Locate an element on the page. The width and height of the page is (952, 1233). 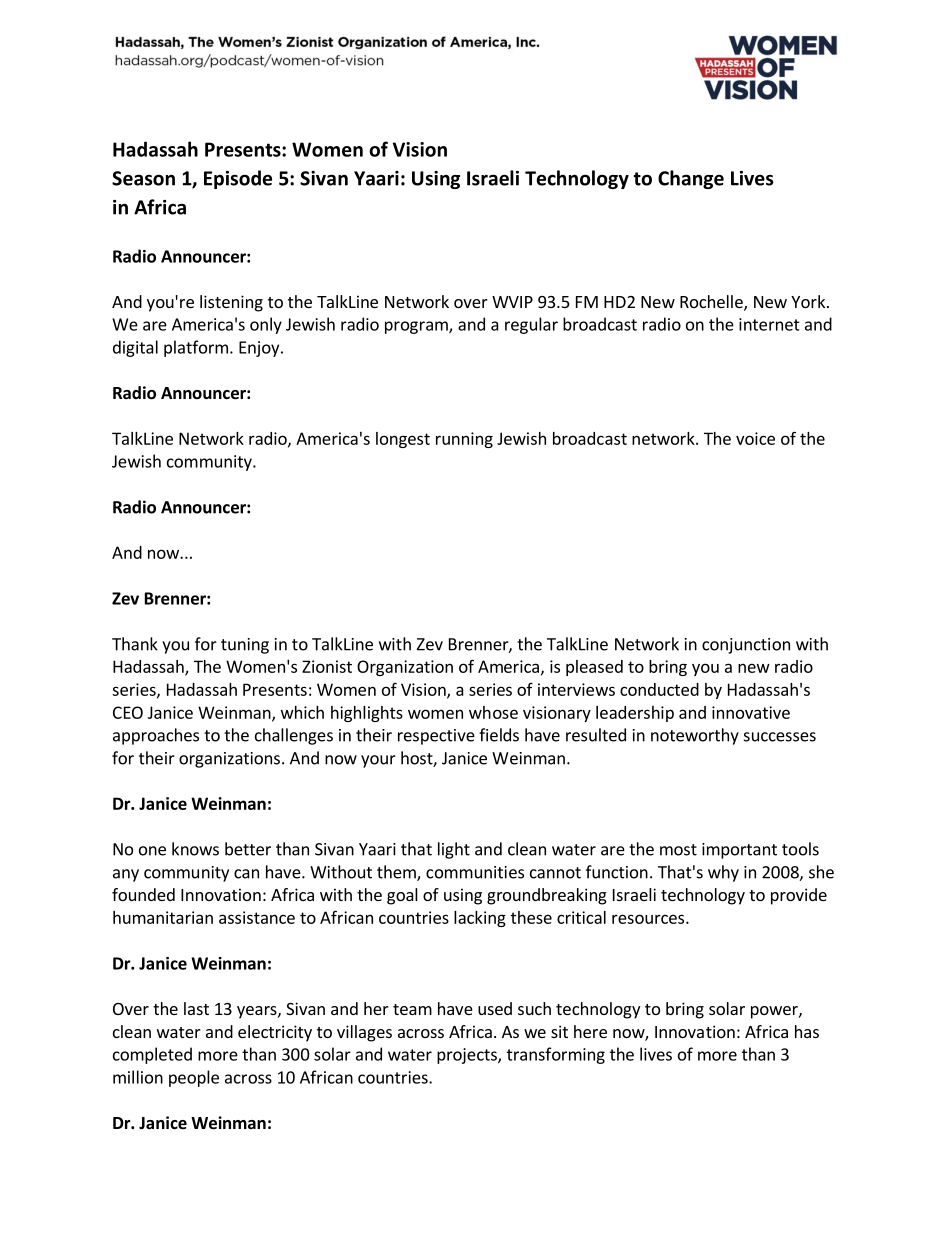
regular is located at coordinates (531, 325).
